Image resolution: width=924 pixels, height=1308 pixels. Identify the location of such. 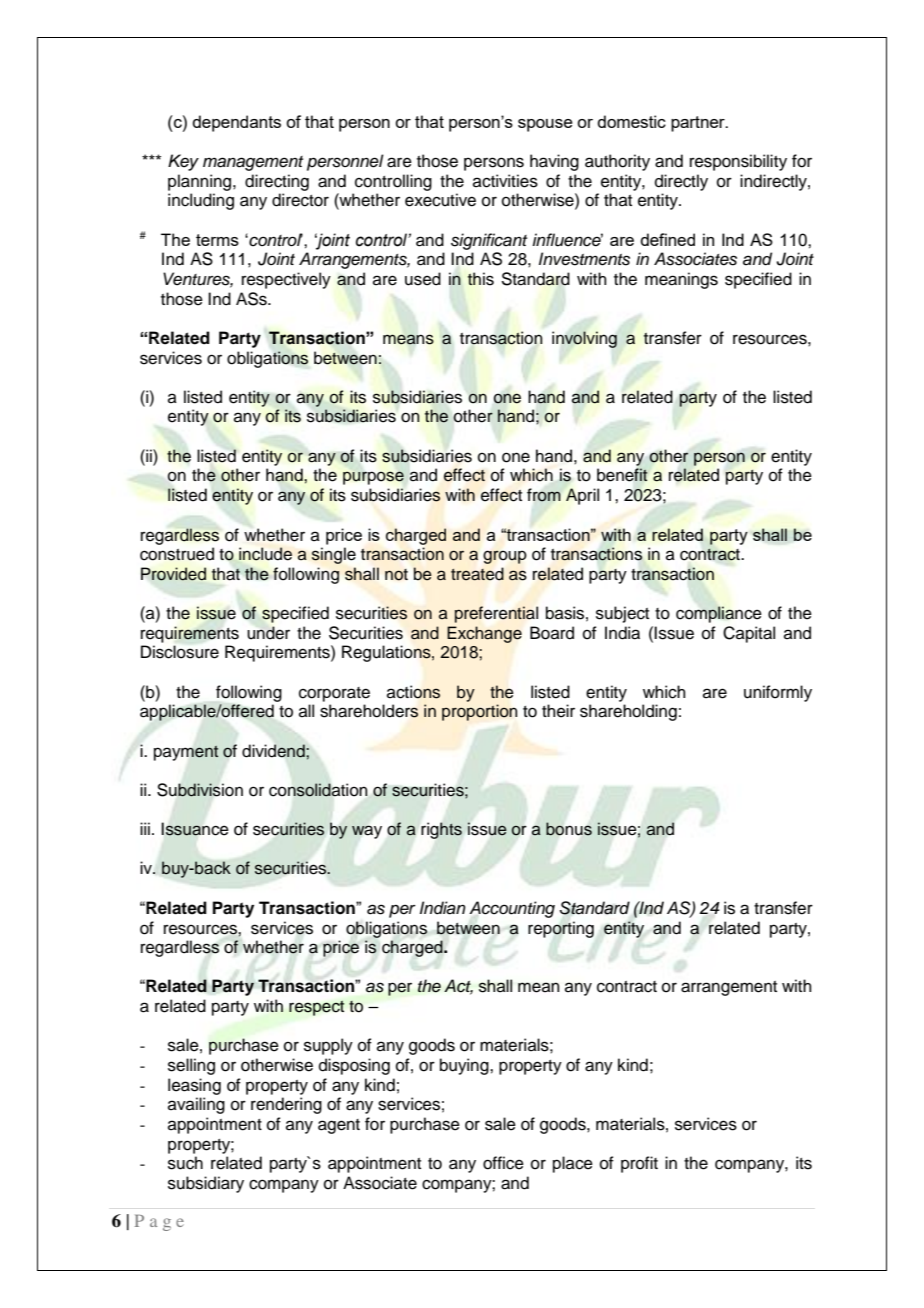
(185, 1163).
